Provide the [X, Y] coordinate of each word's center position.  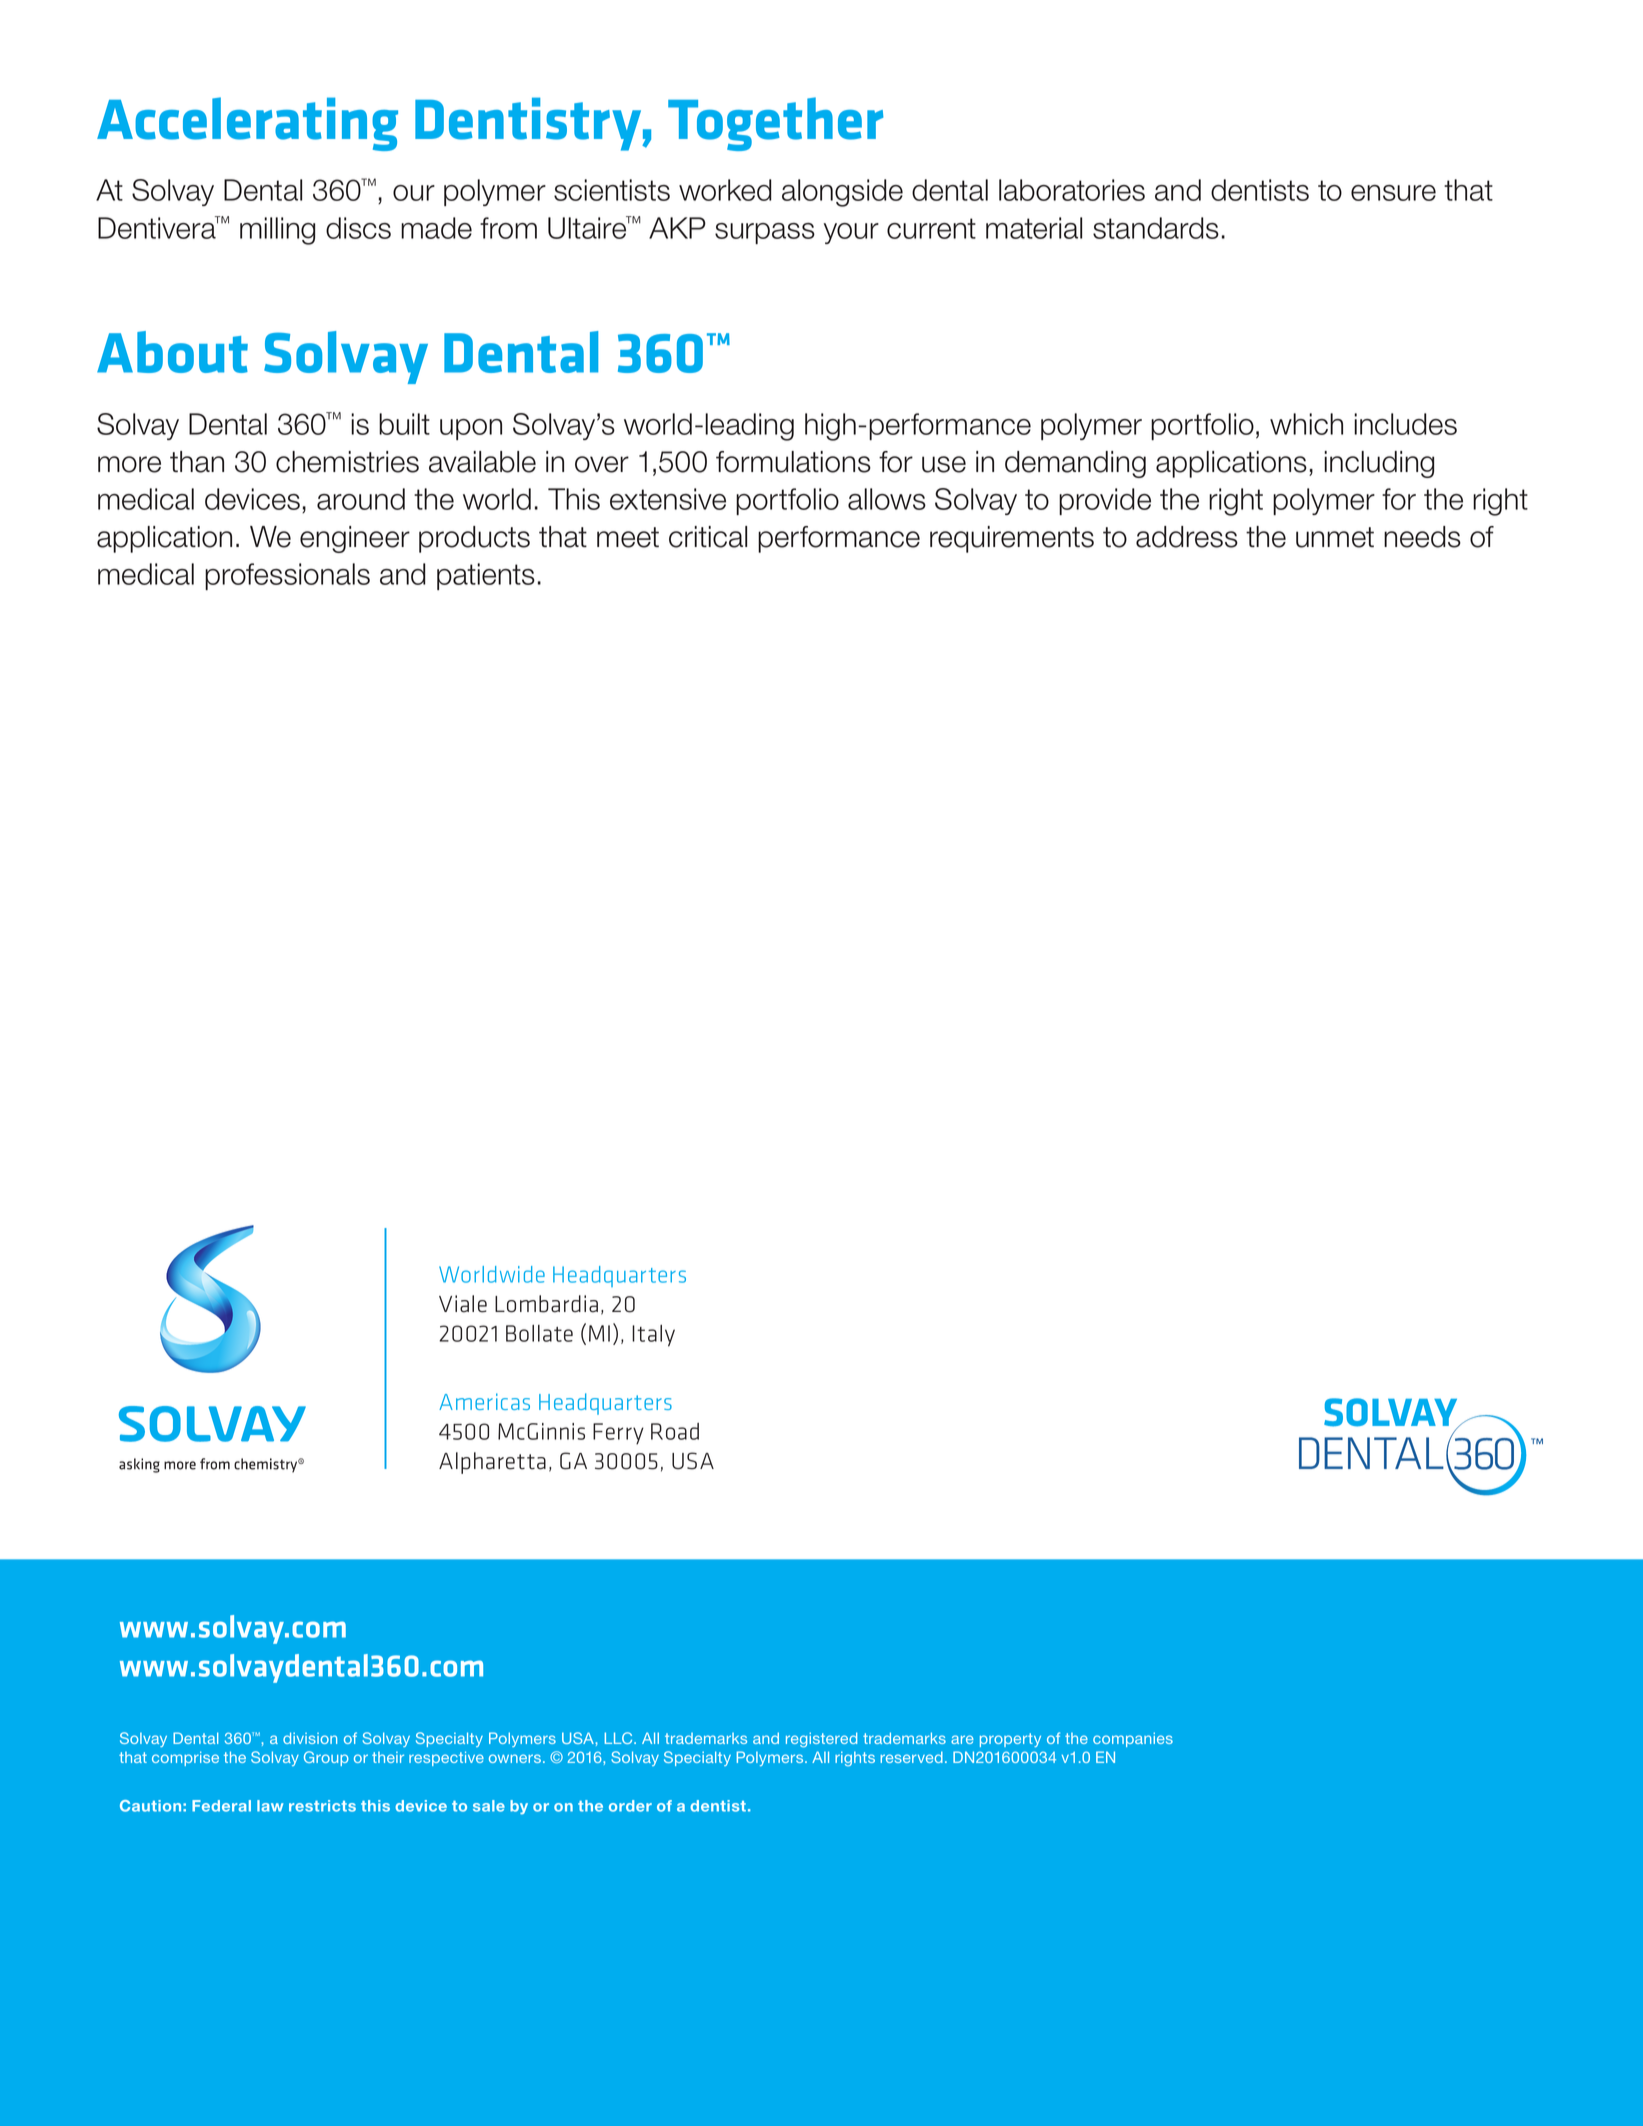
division [310, 1738]
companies [1133, 1739]
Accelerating [247, 124]
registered [821, 1740]
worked [725, 190]
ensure [1393, 193]
